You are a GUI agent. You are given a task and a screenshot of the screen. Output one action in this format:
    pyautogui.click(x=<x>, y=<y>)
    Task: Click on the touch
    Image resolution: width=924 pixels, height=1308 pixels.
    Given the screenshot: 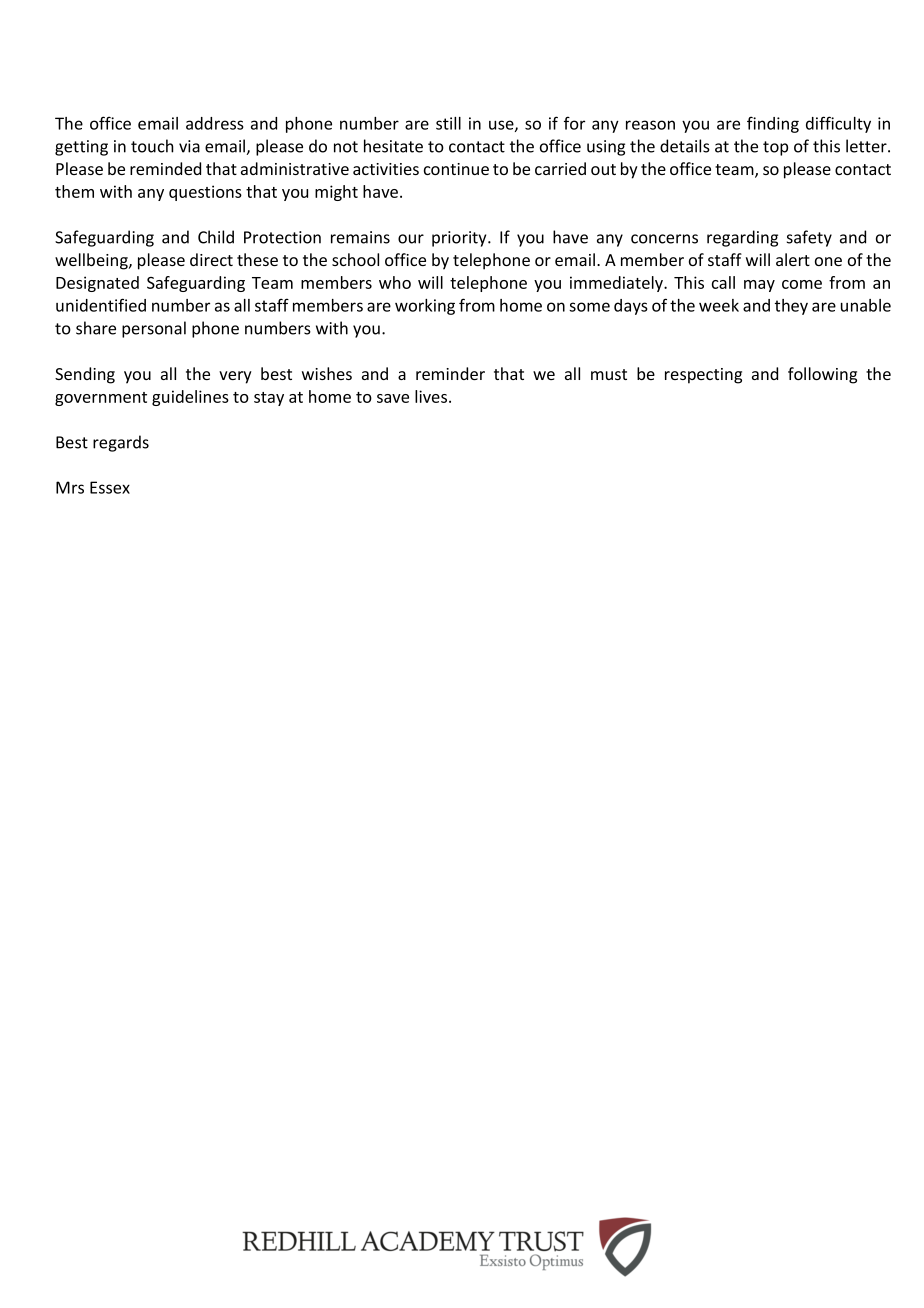 What is the action you would take?
    pyautogui.click(x=152, y=146)
